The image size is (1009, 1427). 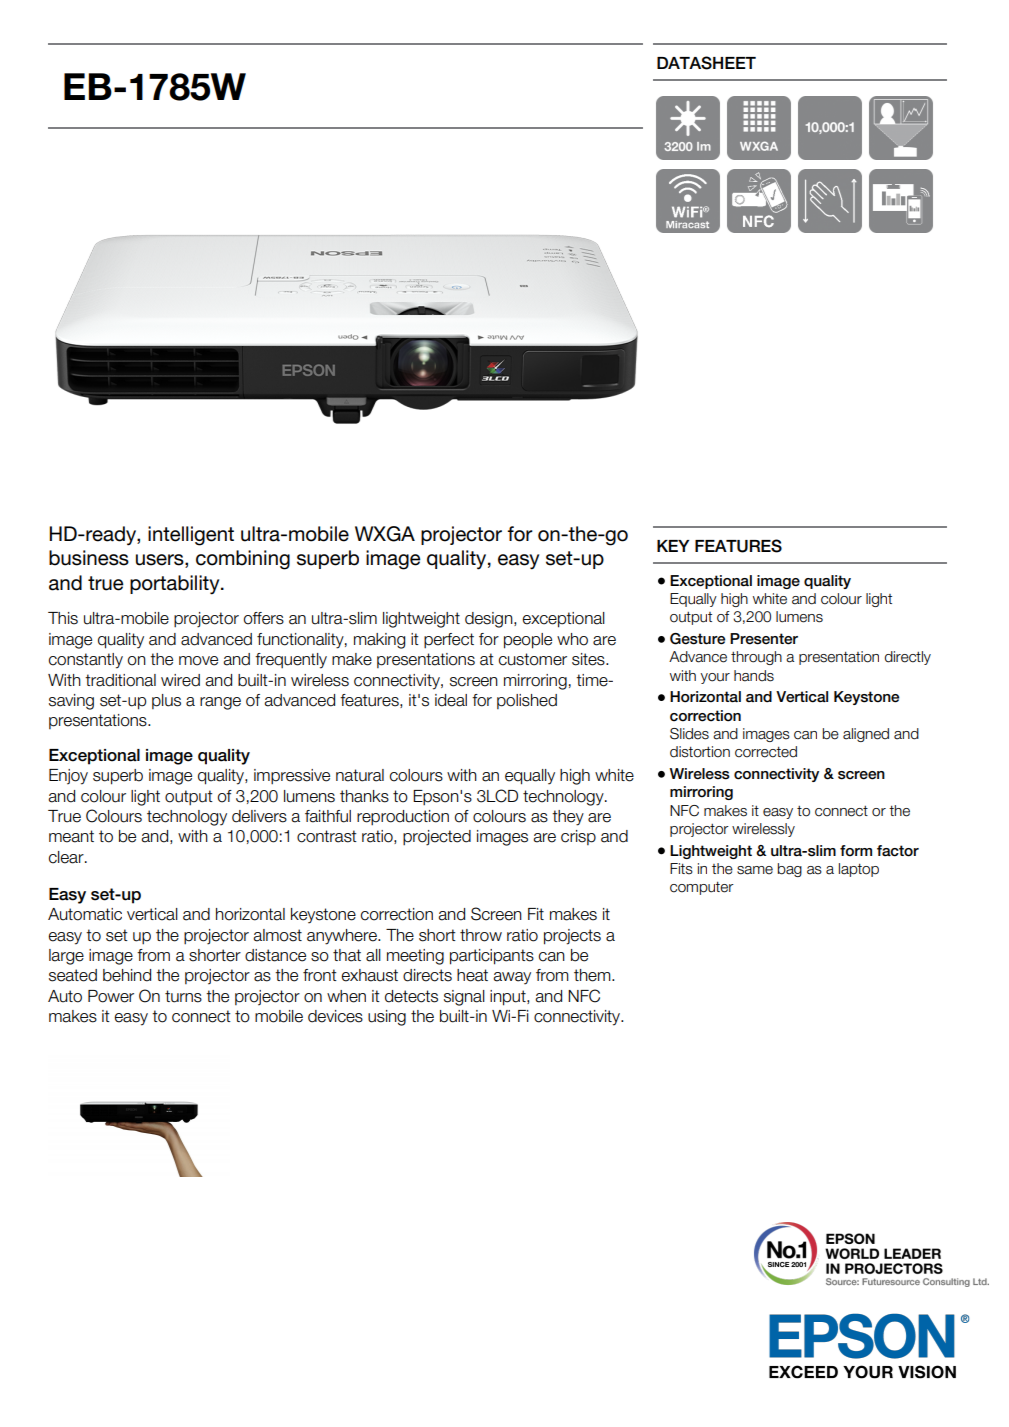 What do you see at coordinates (451, 700) in the screenshot?
I see `ideal` at bounding box center [451, 700].
